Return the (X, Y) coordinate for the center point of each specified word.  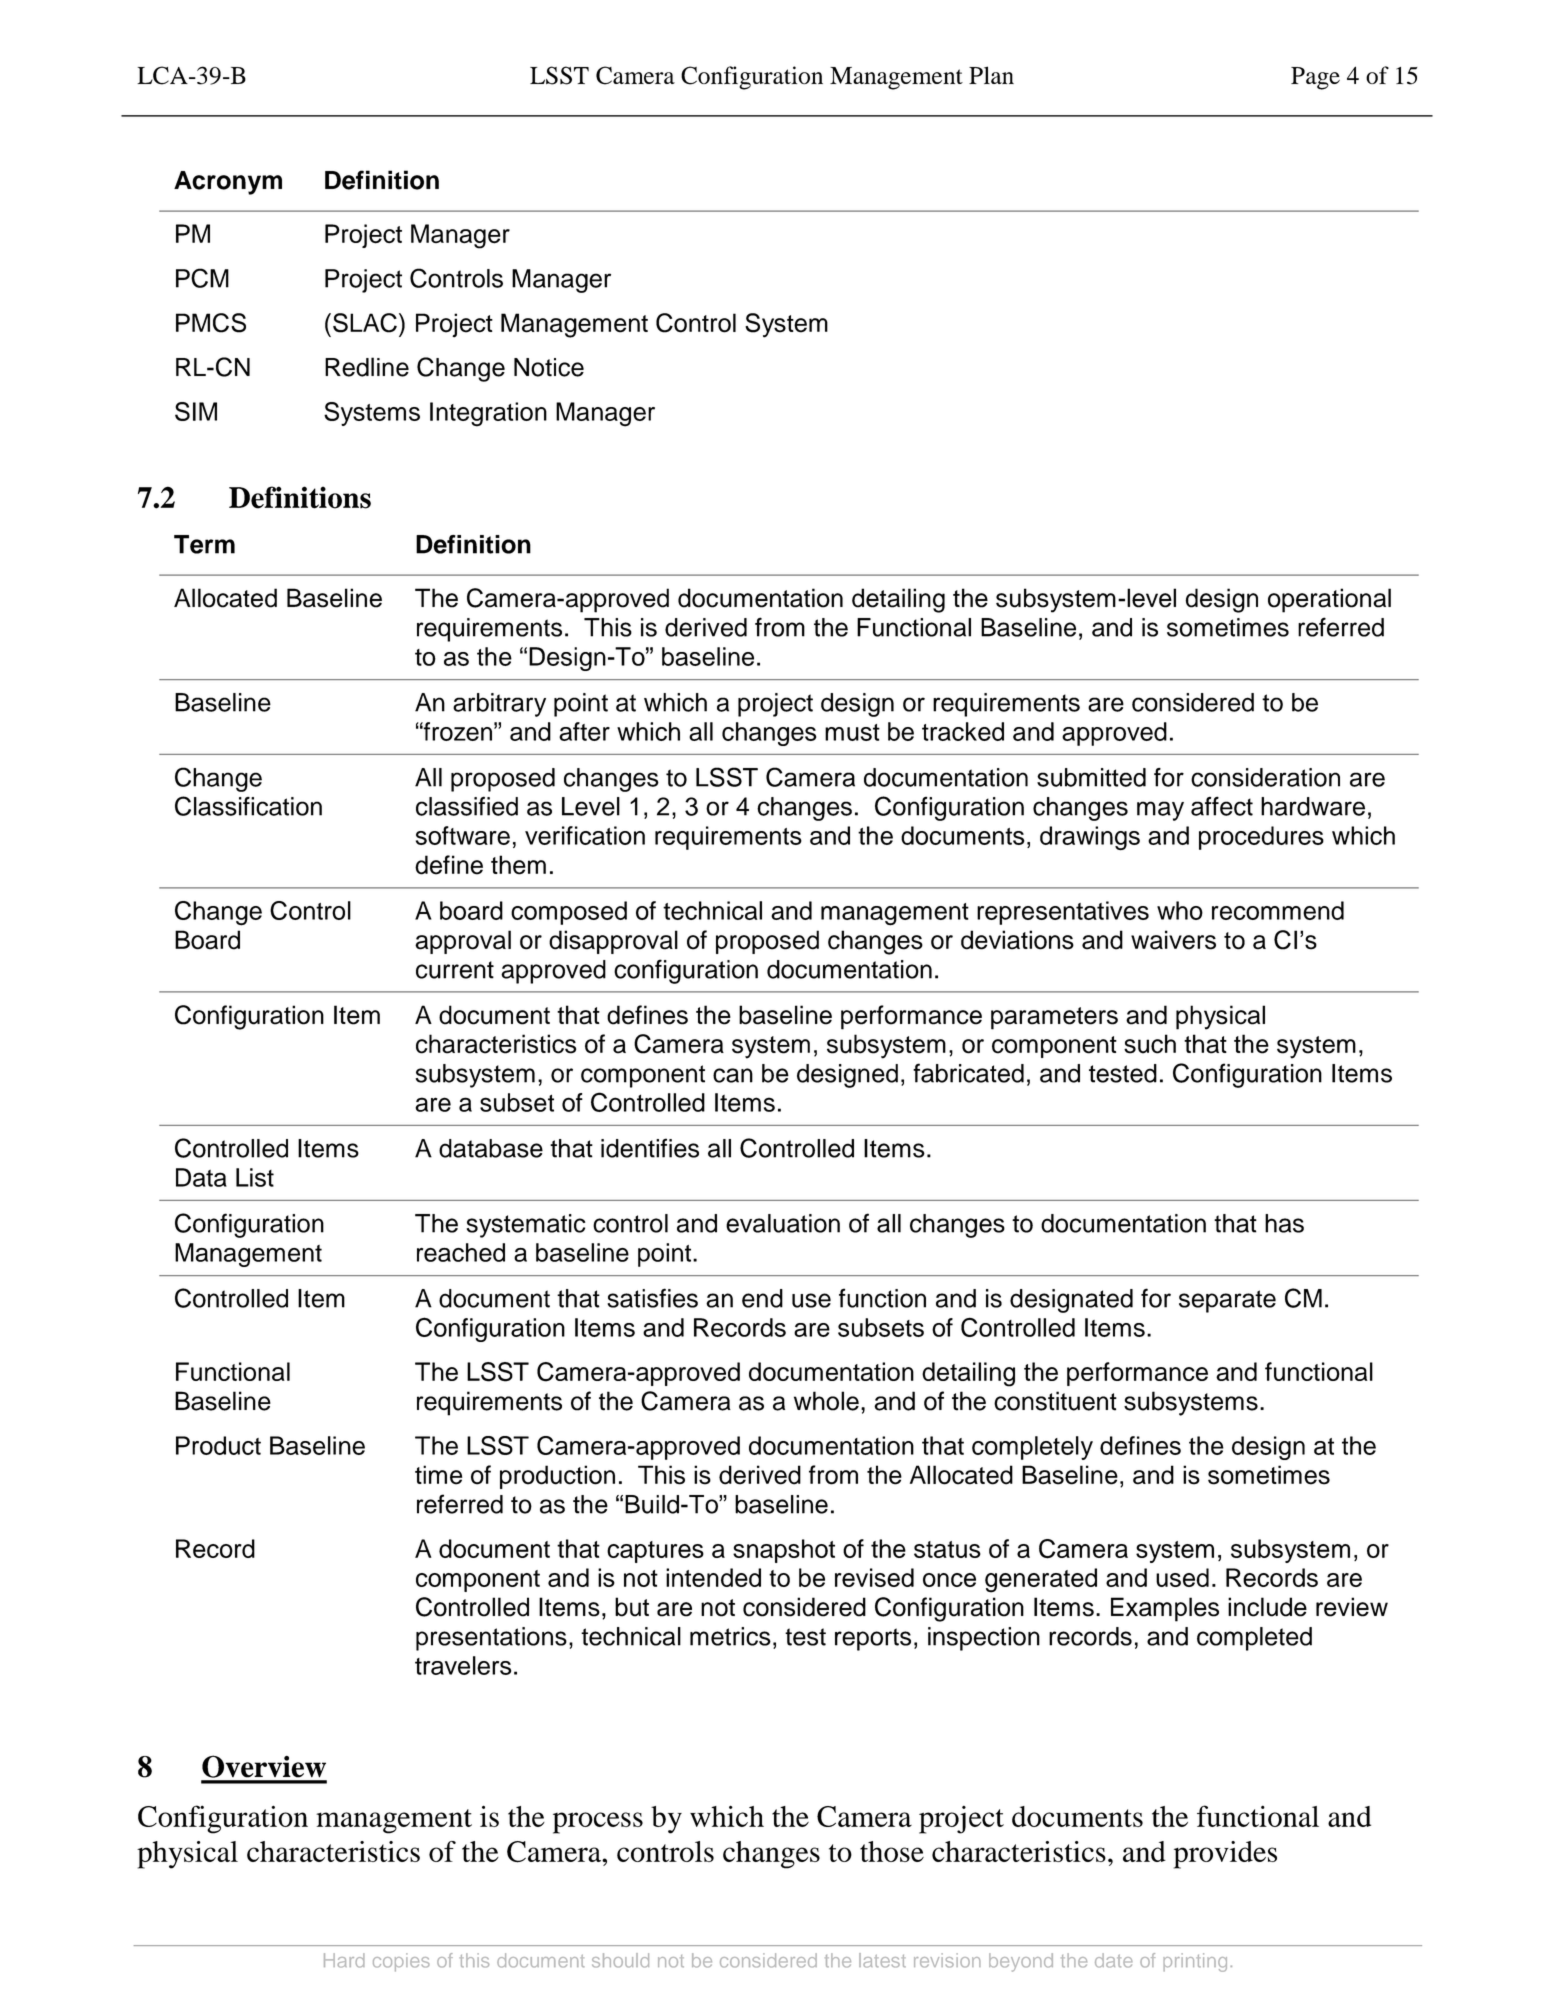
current (455, 970)
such (1150, 1044)
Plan (991, 75)
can (733, 1075)
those (892, 1851)
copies (401, 1962)
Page (1315, 78)
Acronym (228, 183)
